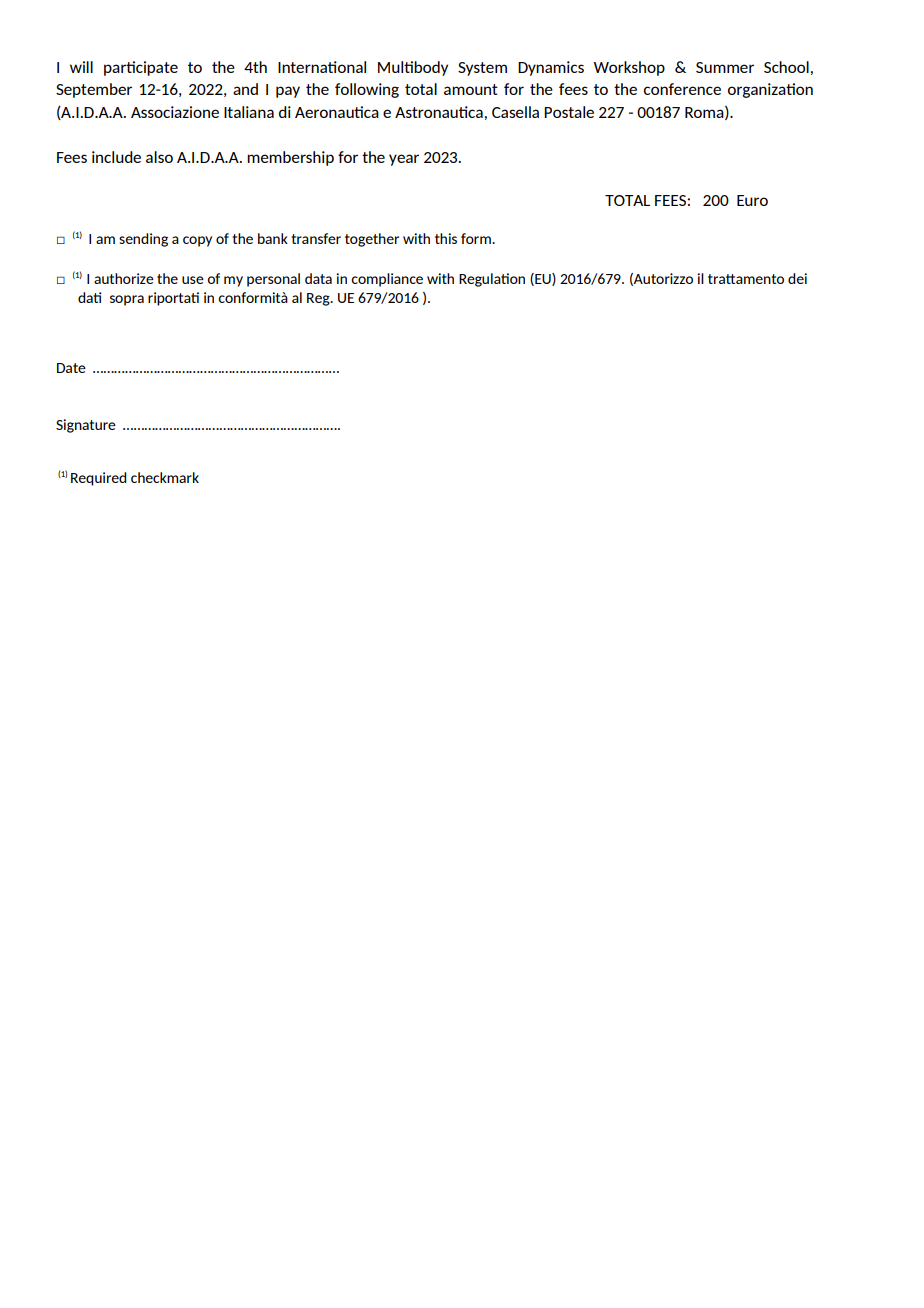  What do you see at coordinates (387, 280) in the document?
I see `compliance` at bounding box center [387, 280].
